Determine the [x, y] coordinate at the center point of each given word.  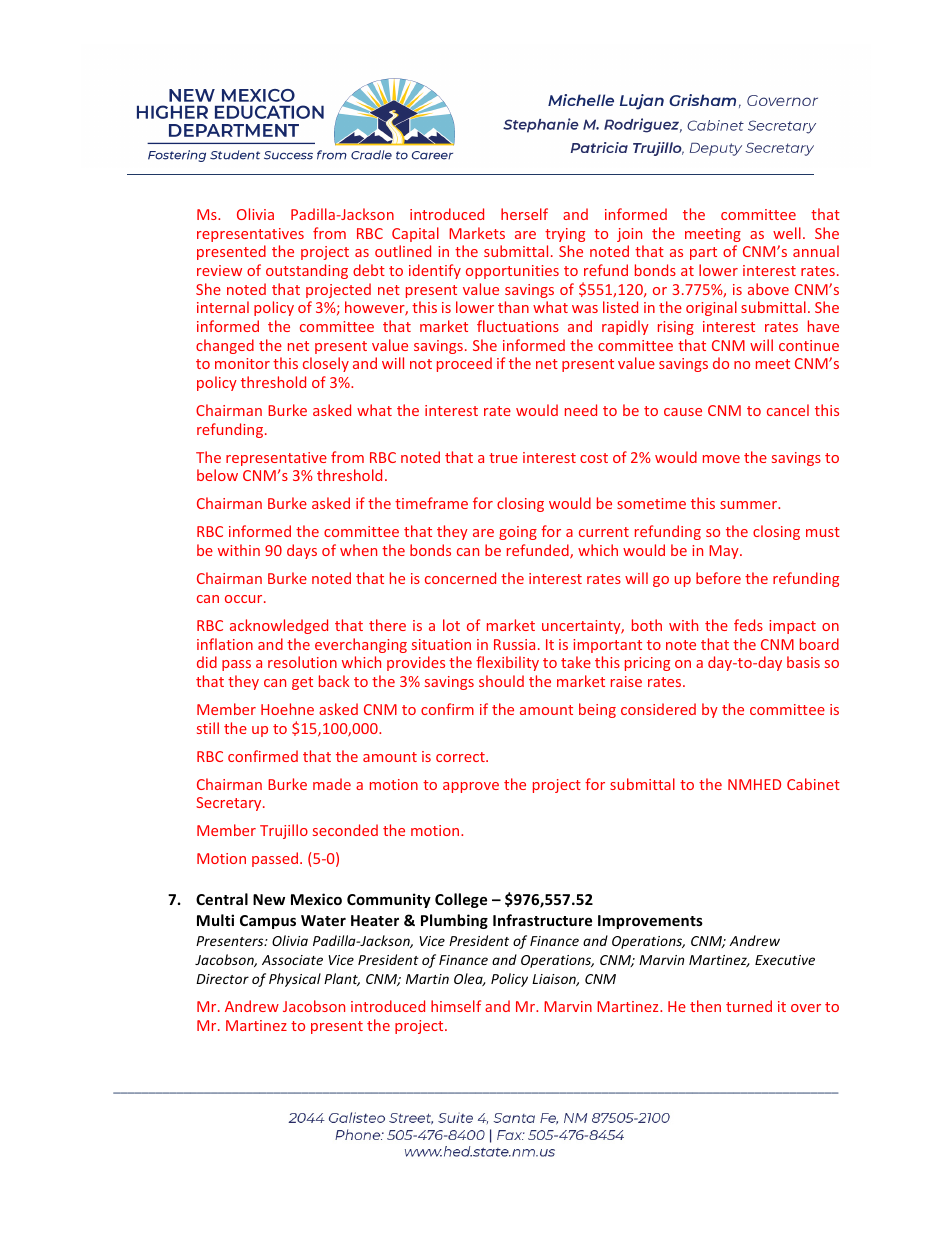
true [503, 458]
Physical [295, 980]
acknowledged [279, 626]
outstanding [307, 271]
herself [524, 214]
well [787, 233]
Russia [514, 644]
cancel [788, 410]
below [217, 475]
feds [748, 625]
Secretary [230, 804]
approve [471, 787]
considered [658, 709]
